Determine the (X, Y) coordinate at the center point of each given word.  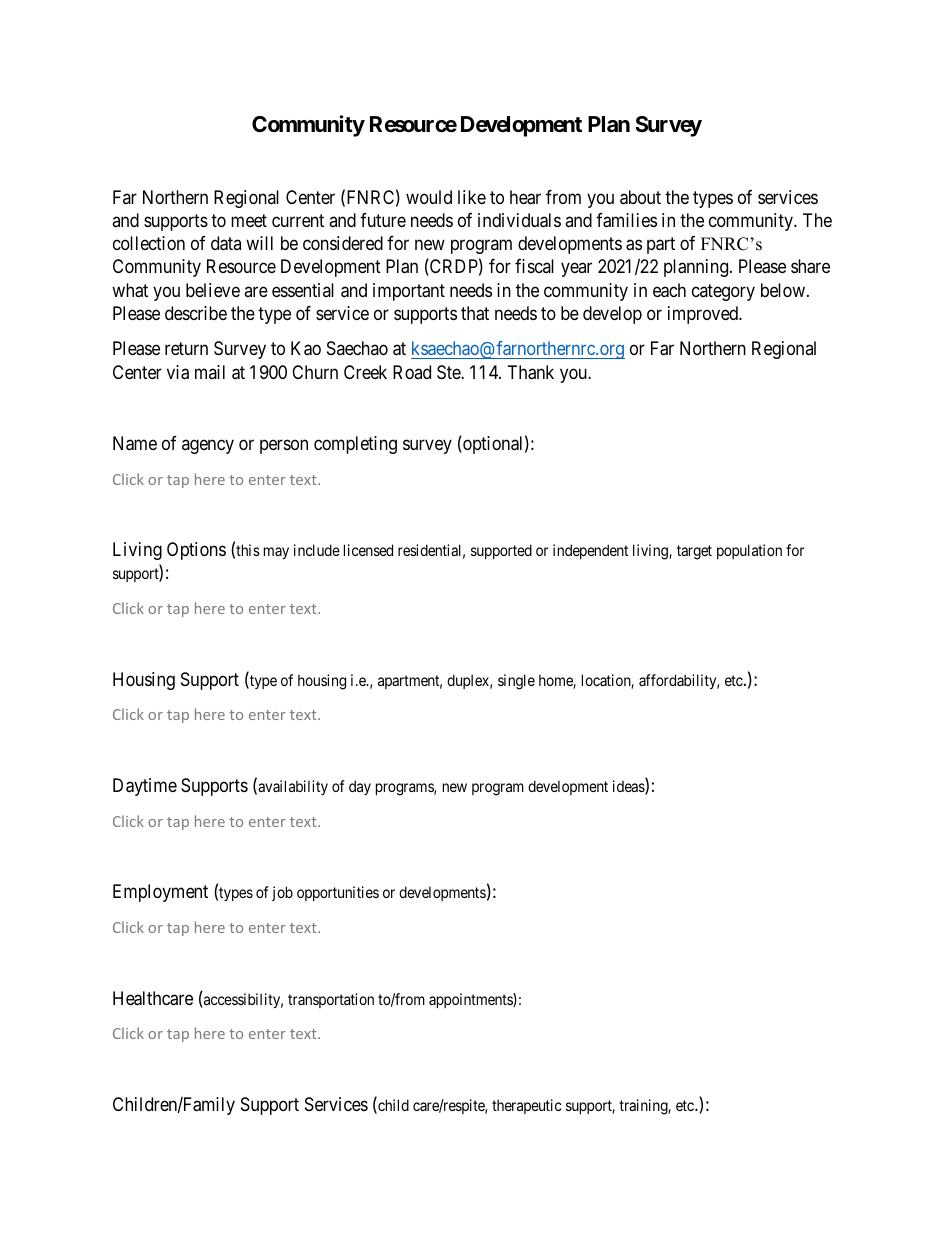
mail (210, 372)
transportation (331, 1000)
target (694, 552)
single (516, 682)
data (226, 243)
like (472, 197)
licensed (368, 550)
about (640, 197)
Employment (160, 893)
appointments (471, 1000)
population (749, 551)
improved (704, 315)
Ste (449, 372)
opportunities (338, 893)
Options (196, 551)
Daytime (145, 787)
